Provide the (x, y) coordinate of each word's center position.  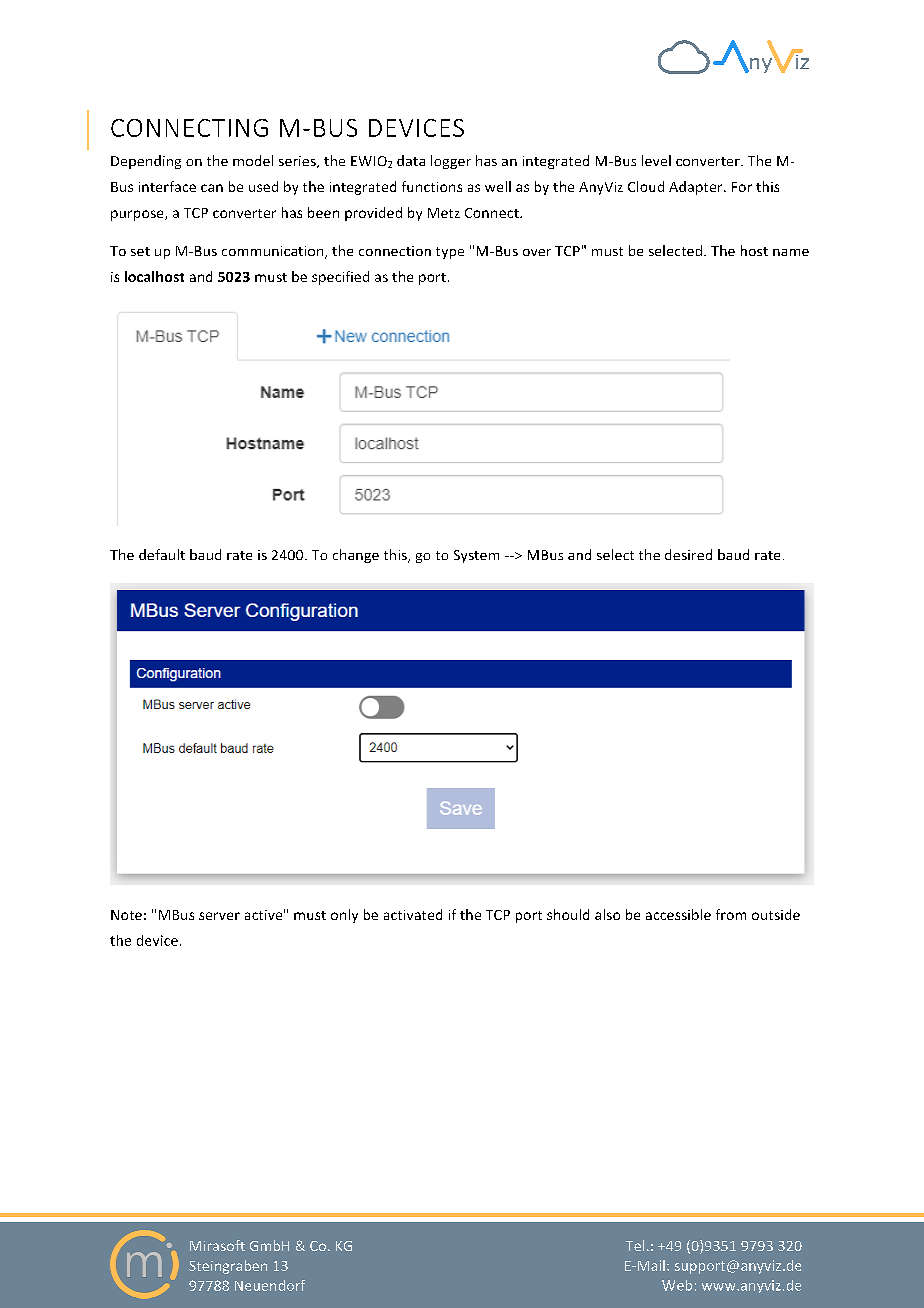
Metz (444, 213)
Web (677, 1285)
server (219, 916)
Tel (635, 1245)
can (212, 188)
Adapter (697, 188)
